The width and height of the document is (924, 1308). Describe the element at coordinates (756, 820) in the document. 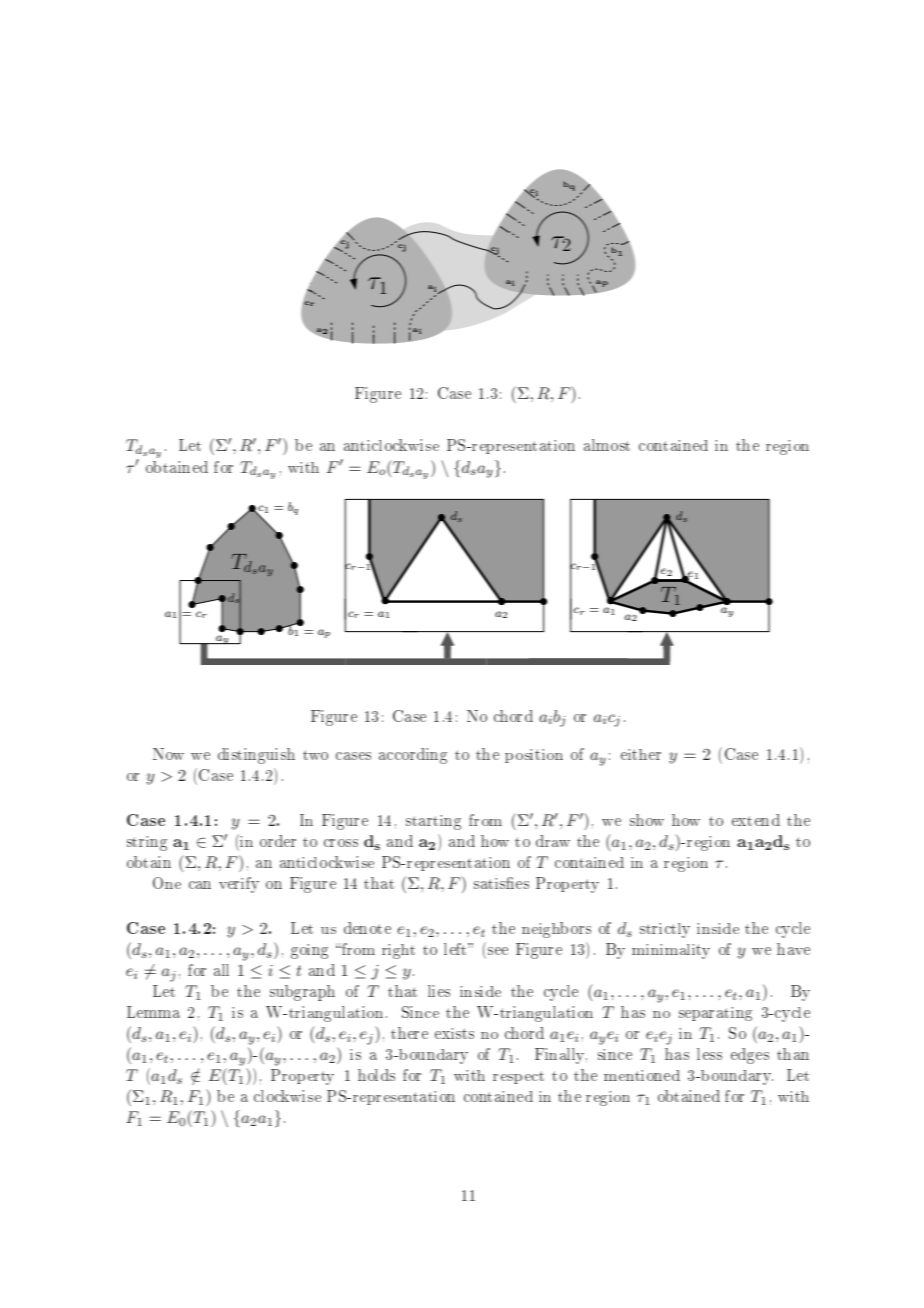

I see `extend` at that location.
